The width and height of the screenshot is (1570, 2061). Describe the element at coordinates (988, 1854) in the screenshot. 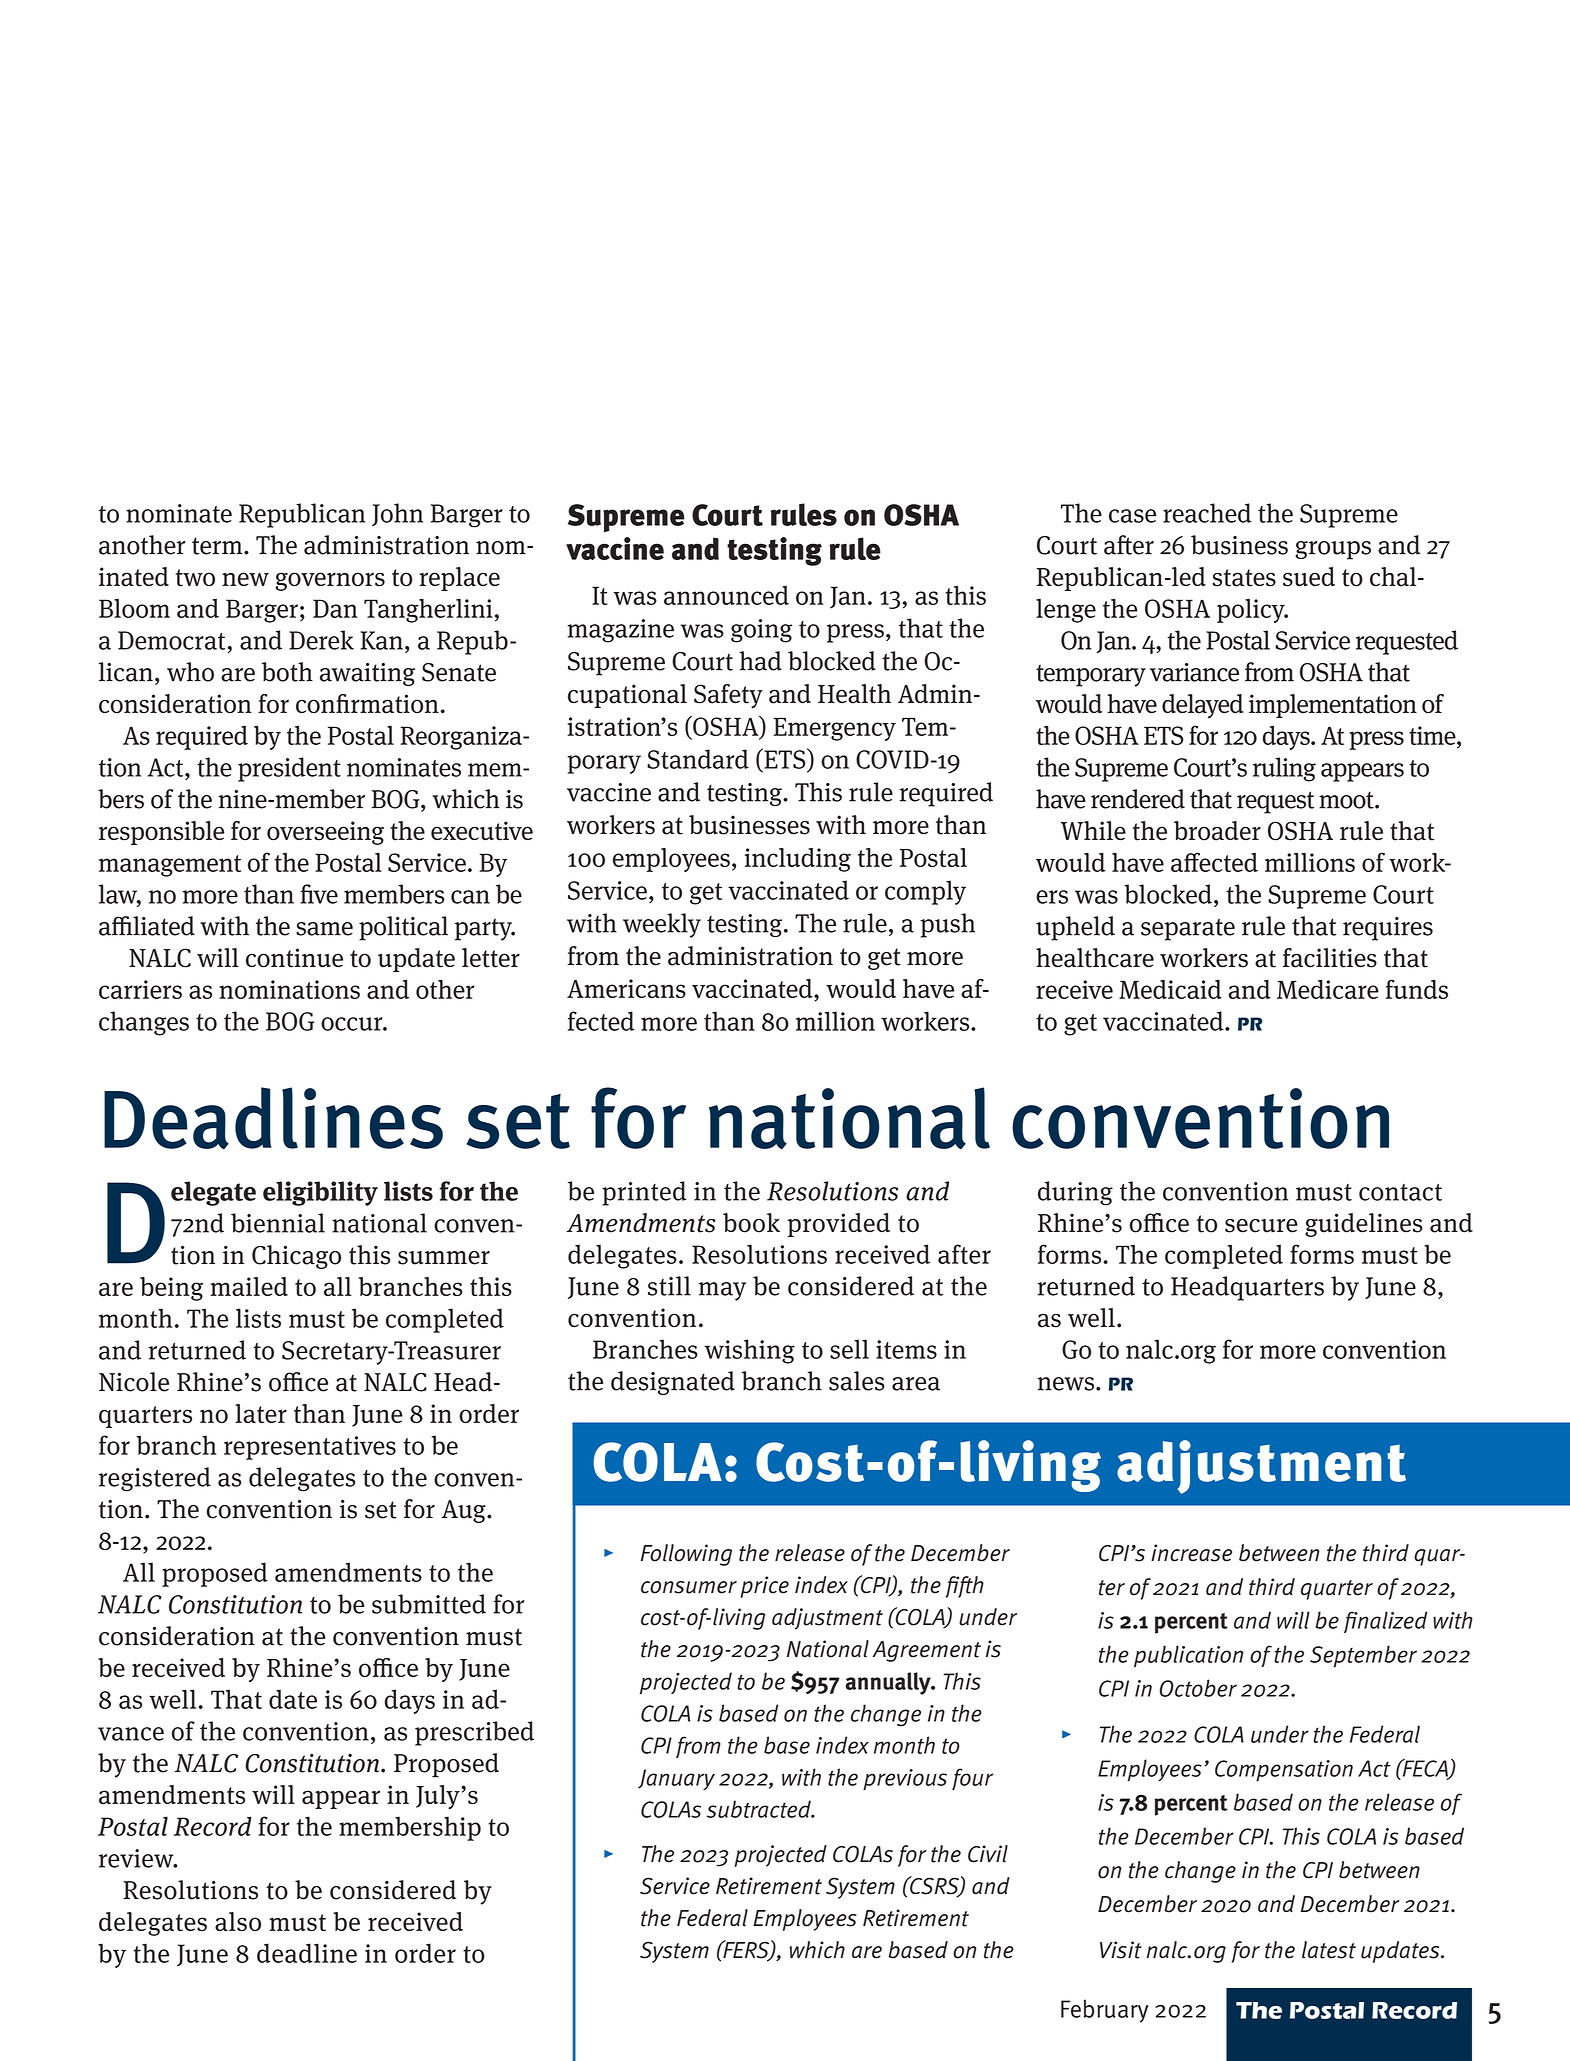

I see `Civil` at that location.
